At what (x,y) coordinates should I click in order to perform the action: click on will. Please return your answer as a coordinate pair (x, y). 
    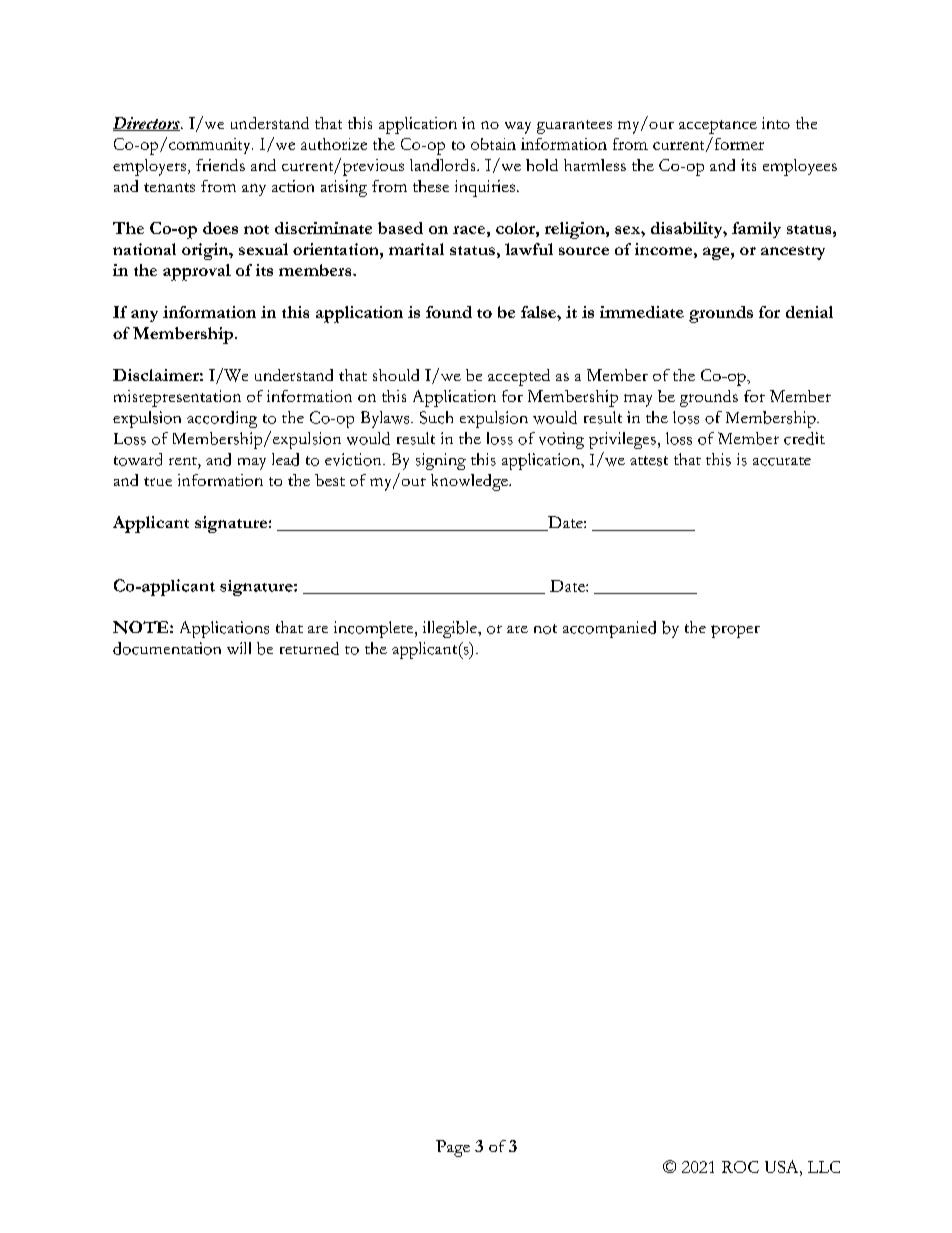
    Looking at the image, I should click on (239, 648).
